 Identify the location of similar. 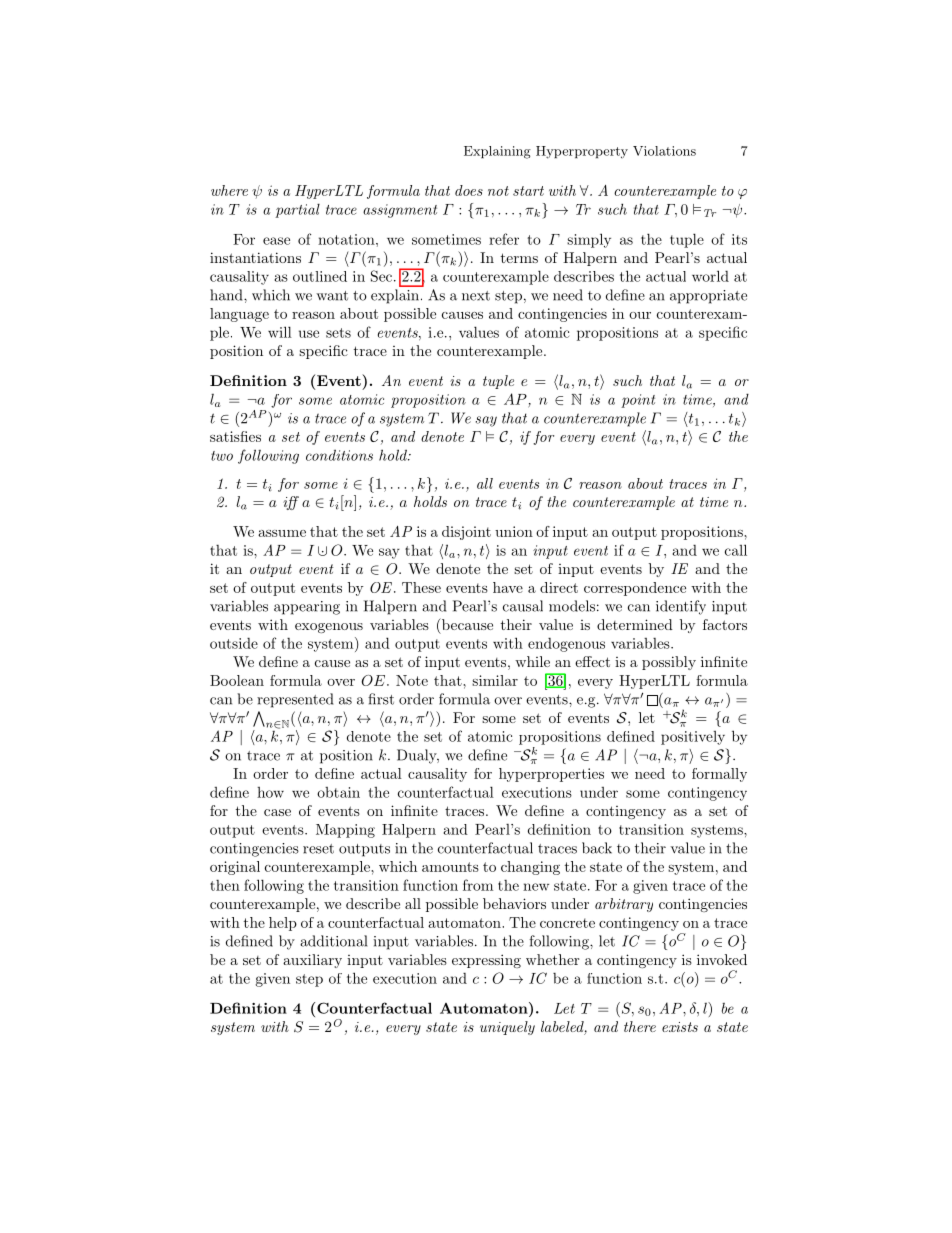
(495, 680).
